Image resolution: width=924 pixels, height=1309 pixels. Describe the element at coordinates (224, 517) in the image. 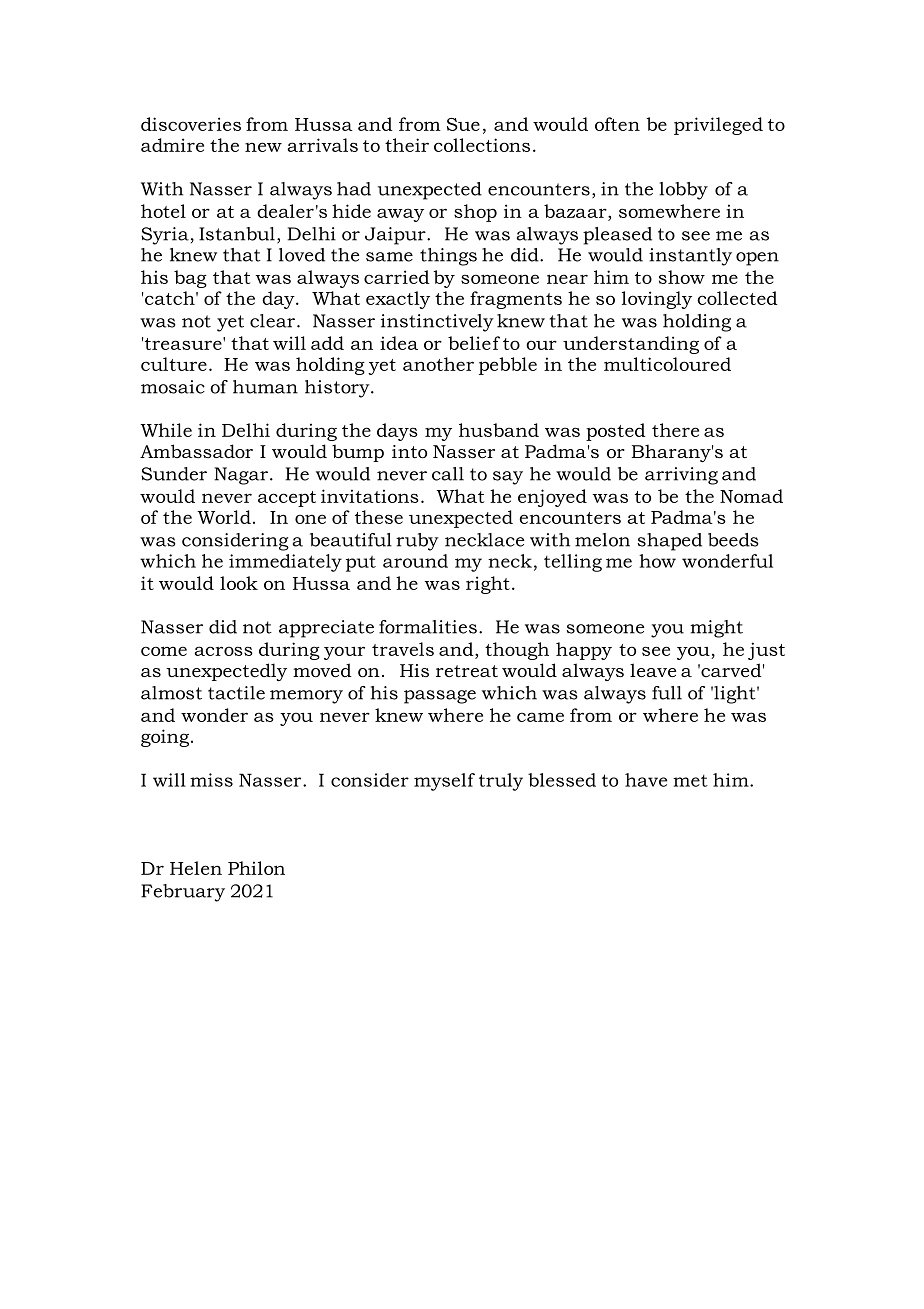

I see `World` at that location.
